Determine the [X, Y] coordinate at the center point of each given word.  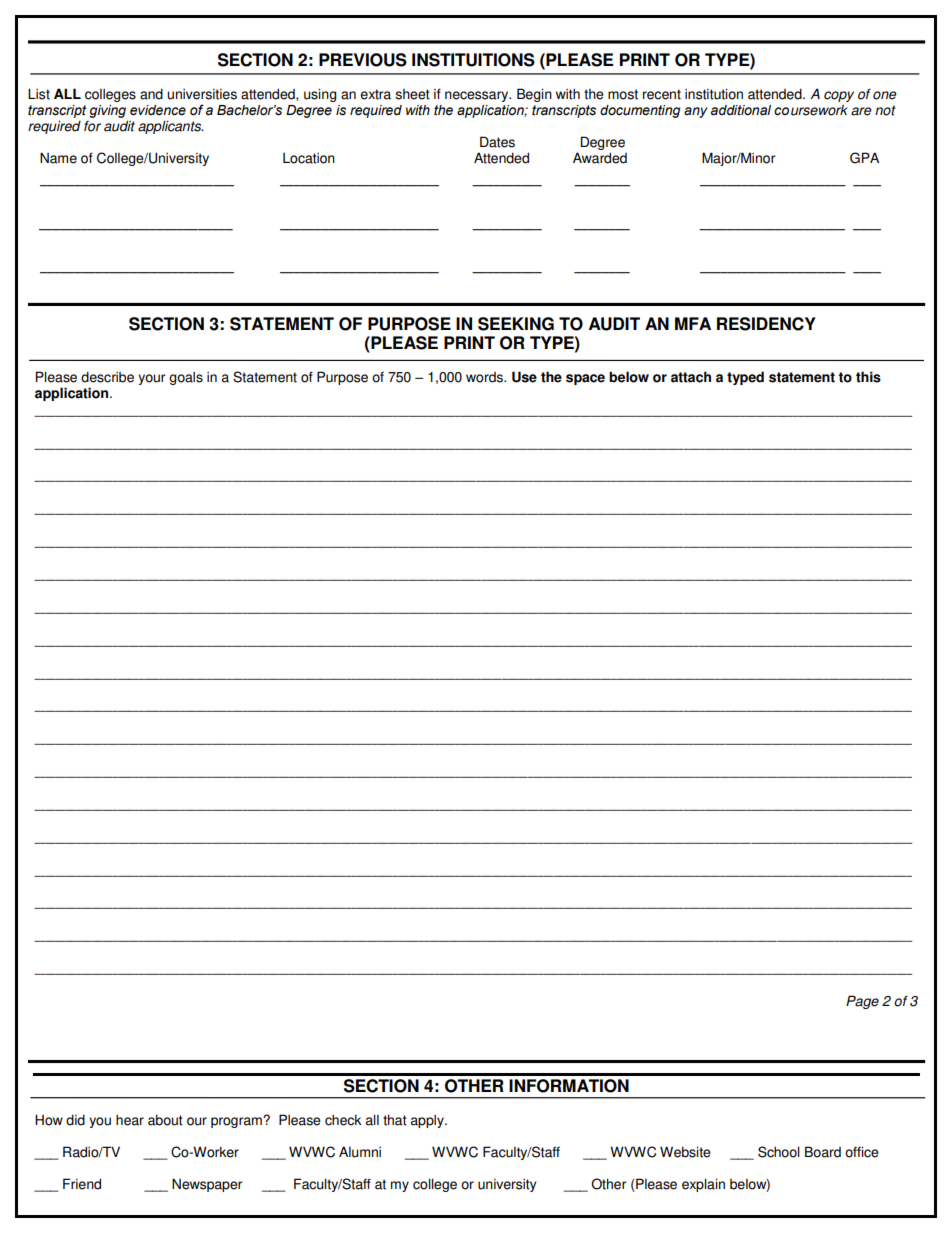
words [485, 377]
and [151, 94]
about [165, 1120]
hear [130, 1120]
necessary [478, 96]
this [868, 377]
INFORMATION [569, 1086]
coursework [811, 110]
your [151, 379]
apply [428, 1121]
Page [862, 1002]
